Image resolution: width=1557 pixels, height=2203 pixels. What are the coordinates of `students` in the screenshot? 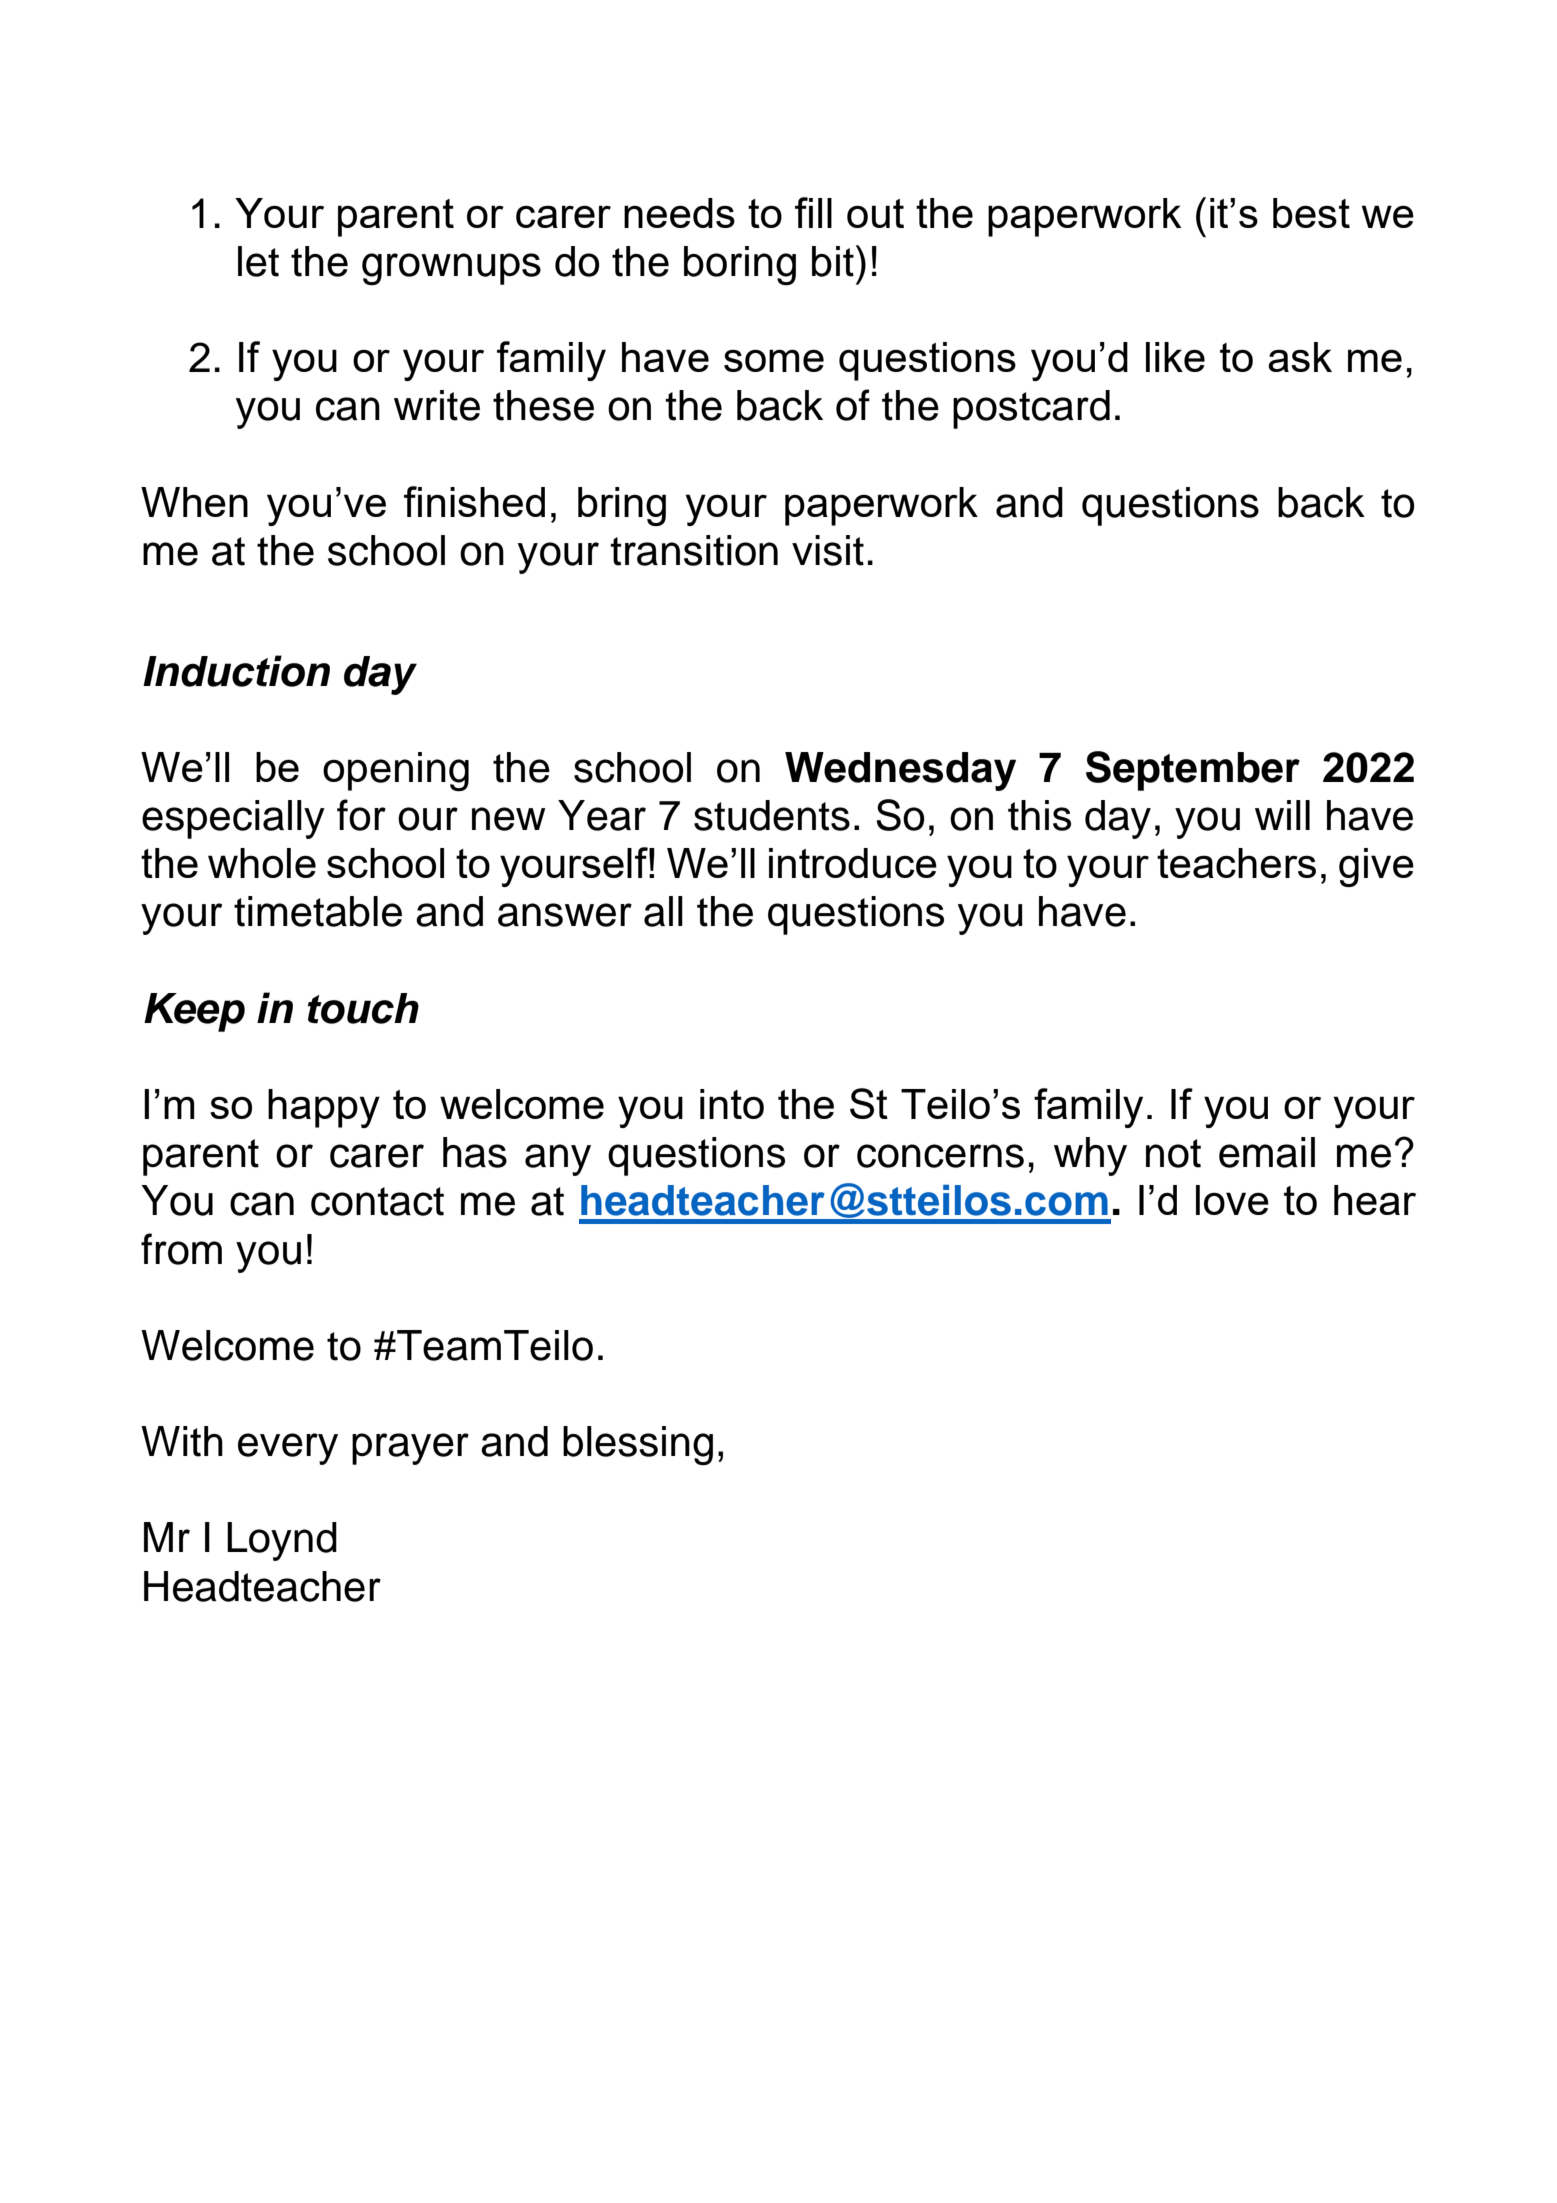 It's located at (772, 815).
